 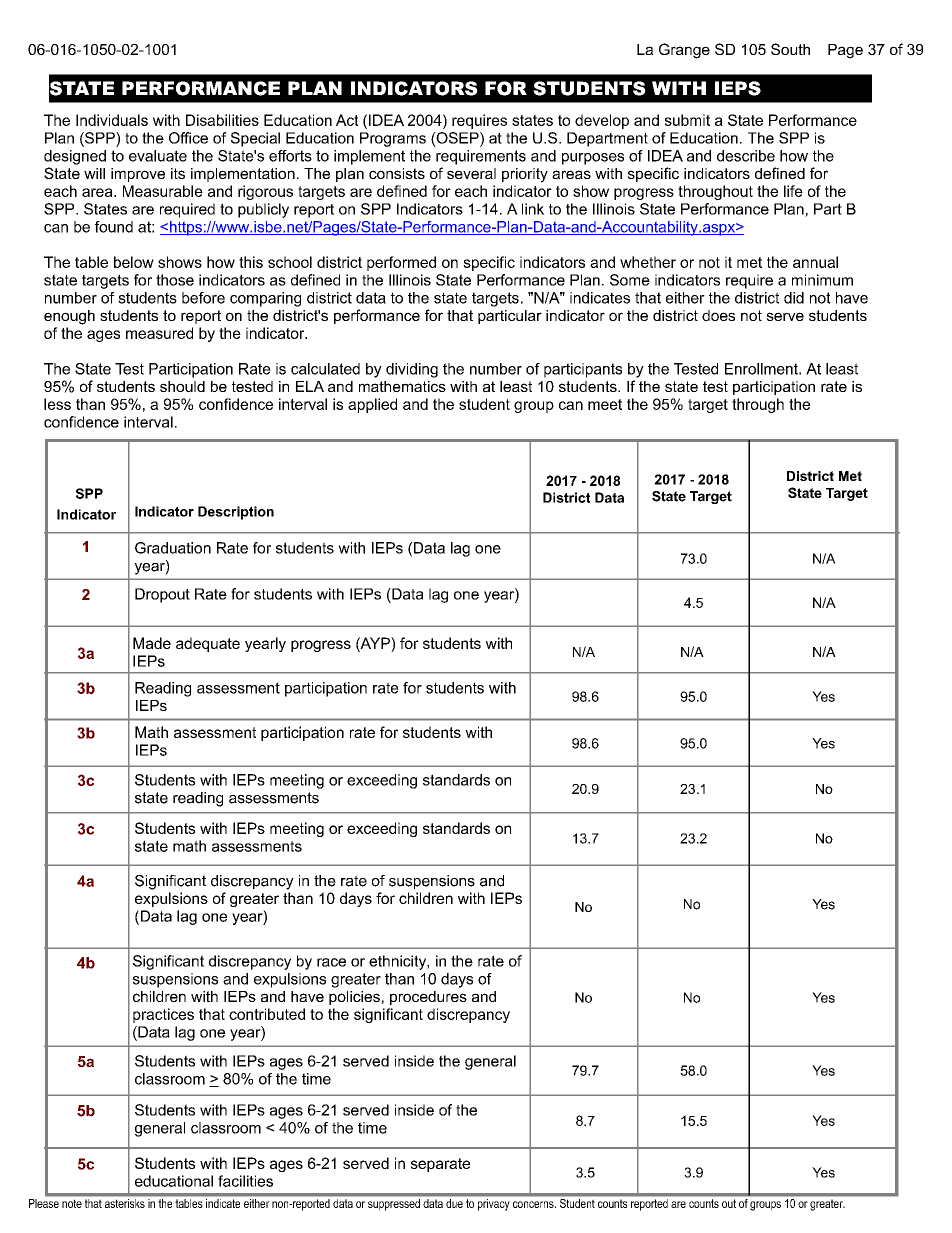 I want to click on procedures, so click(x=428, y=998).
